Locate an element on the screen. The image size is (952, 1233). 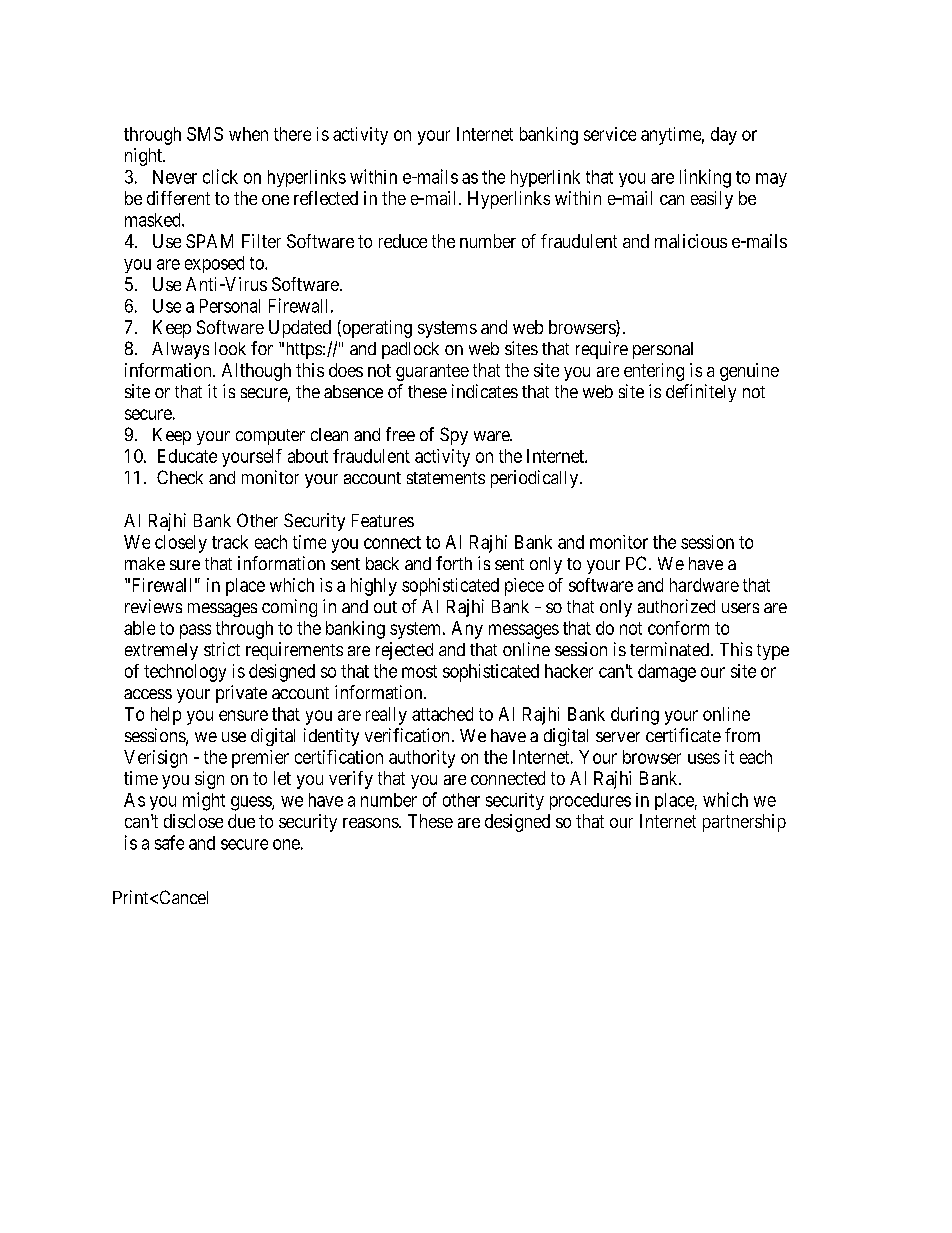
authorized is located at coordinates (676, 606).
